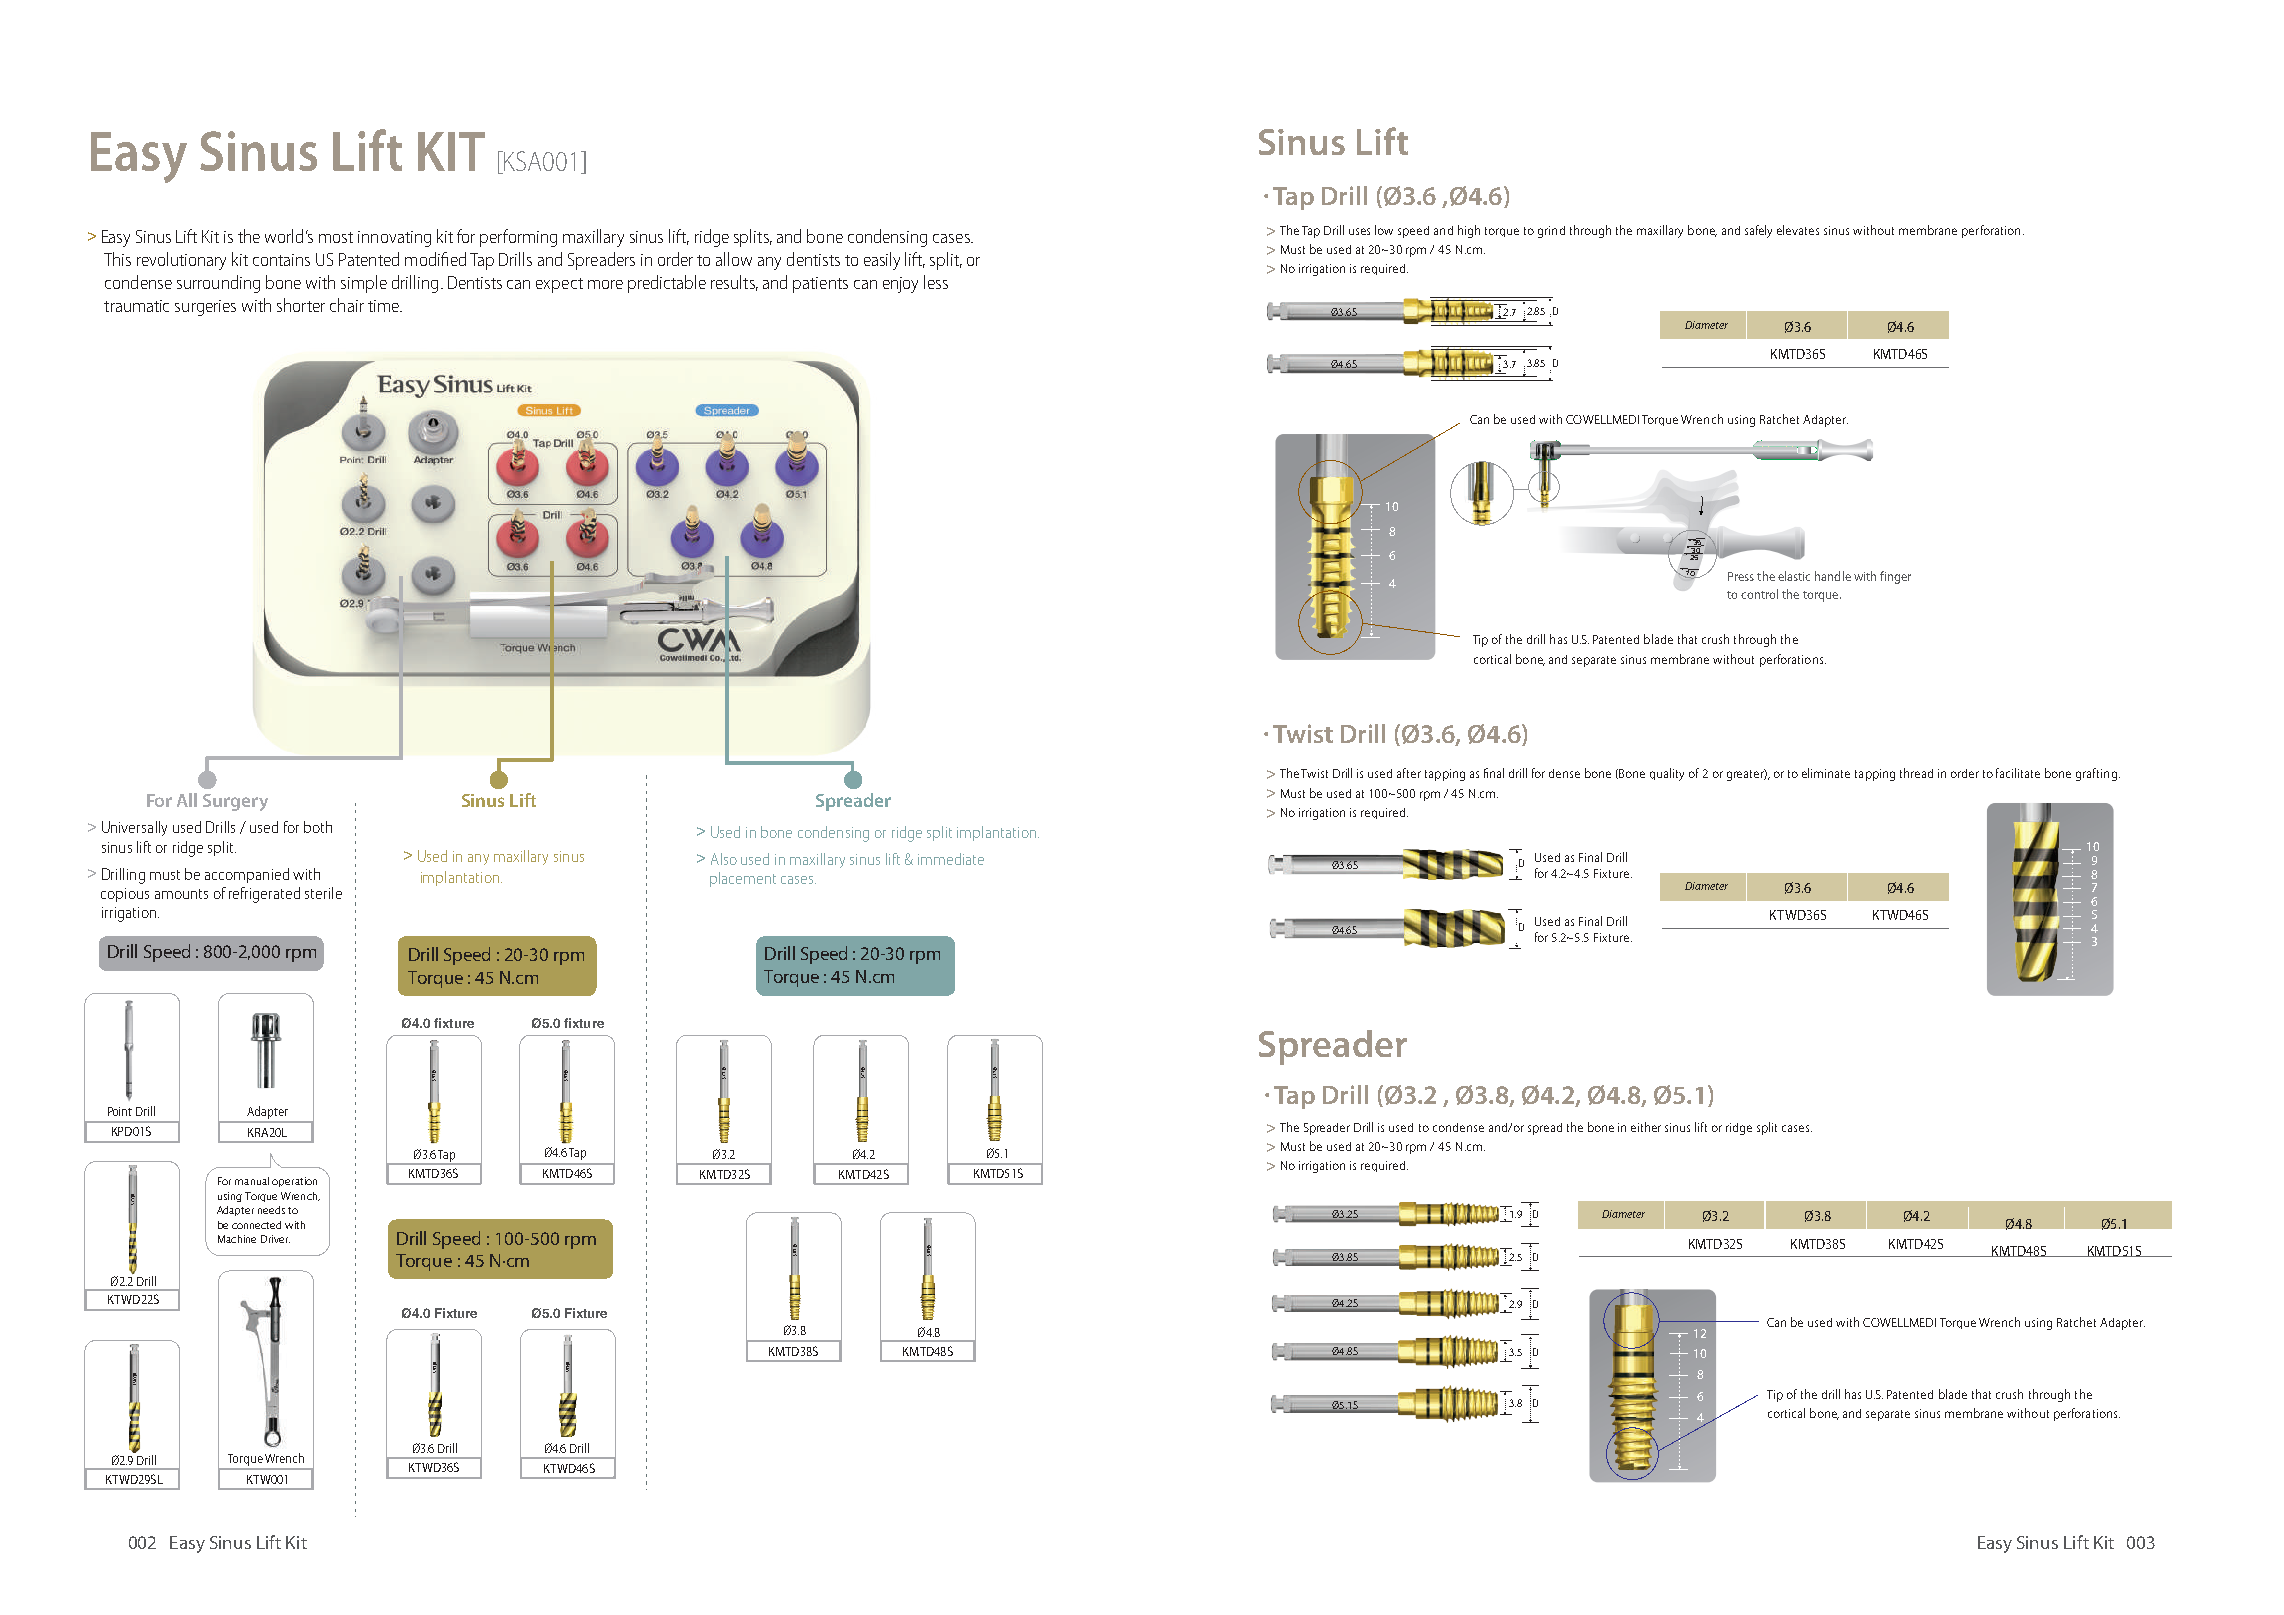 This page has width=2284, height=1615. Describe the element at coordinates (900, 285) in the page. I see `enjoy` at that location.
